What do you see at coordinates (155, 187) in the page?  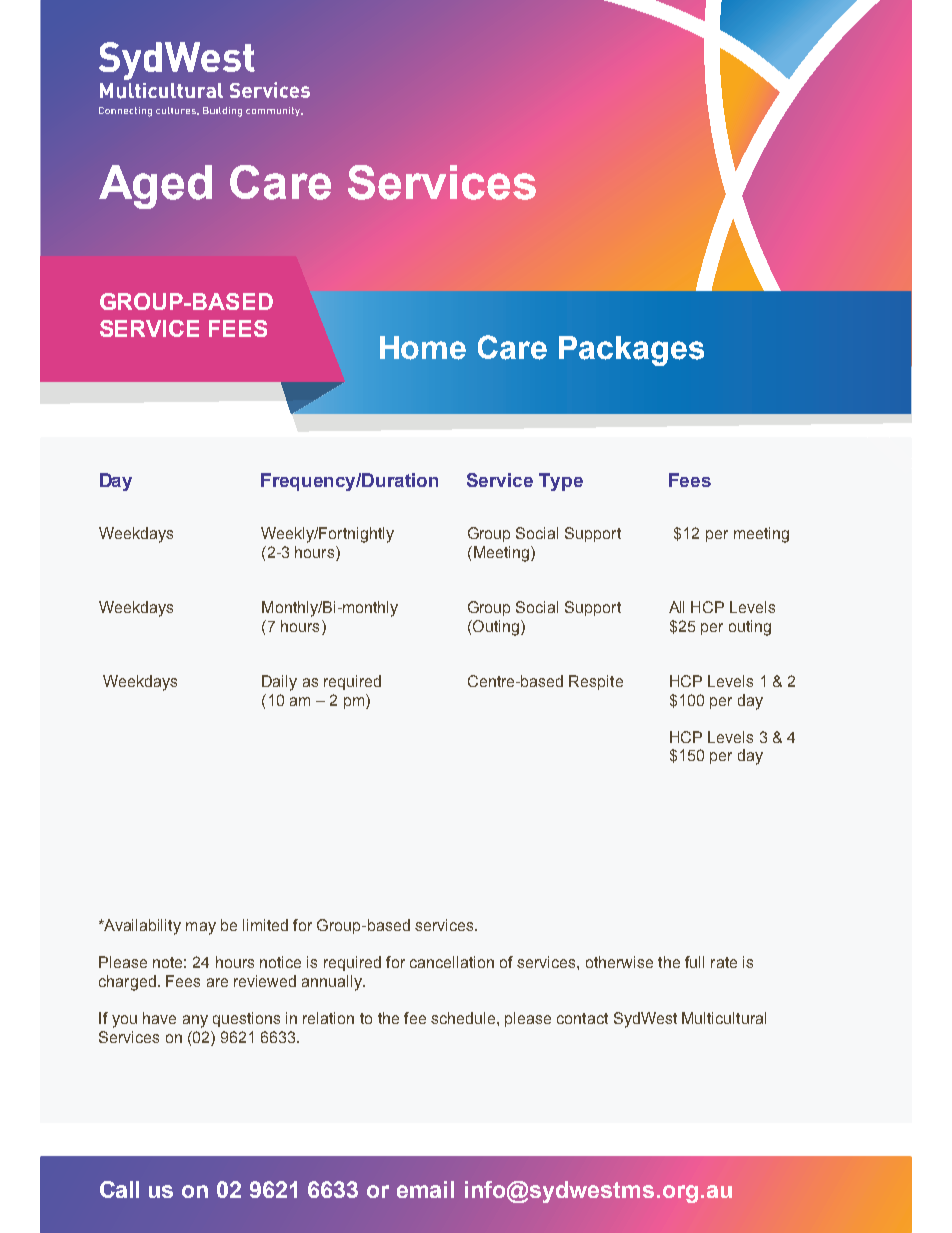 I see `Aged` at bounding box center [155, 187].
